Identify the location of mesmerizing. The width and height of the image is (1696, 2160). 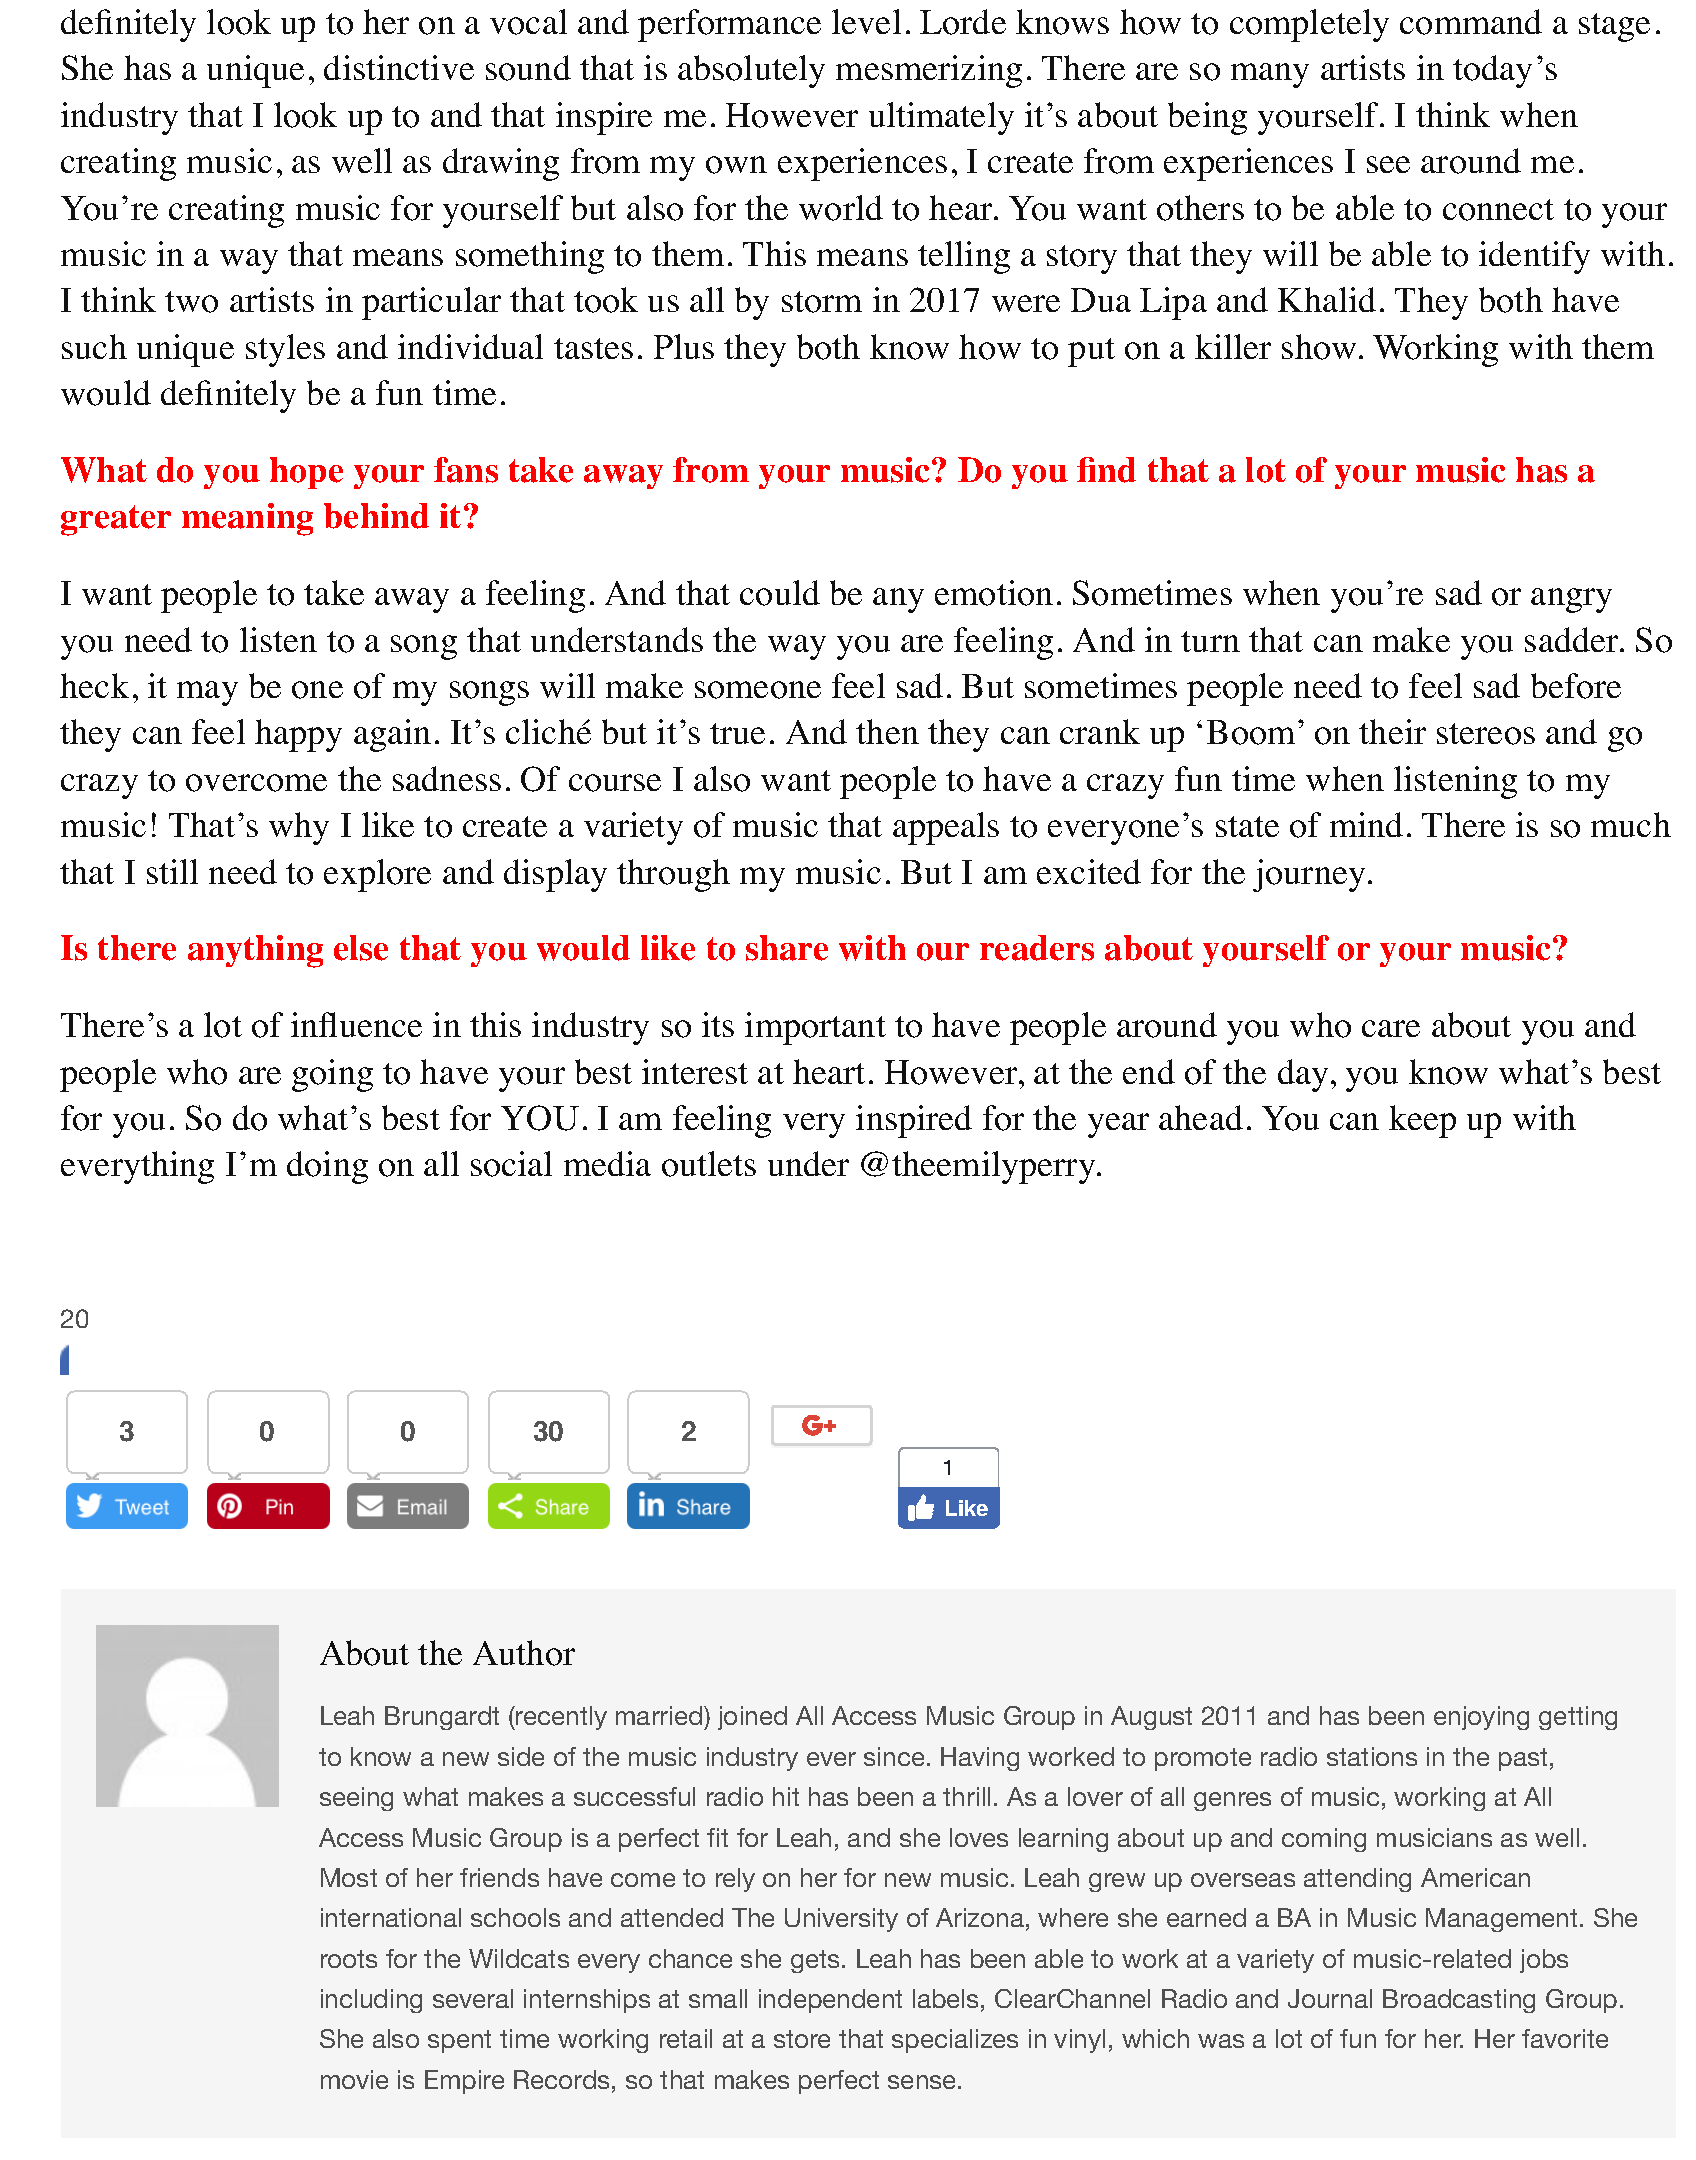
(929, 71).
